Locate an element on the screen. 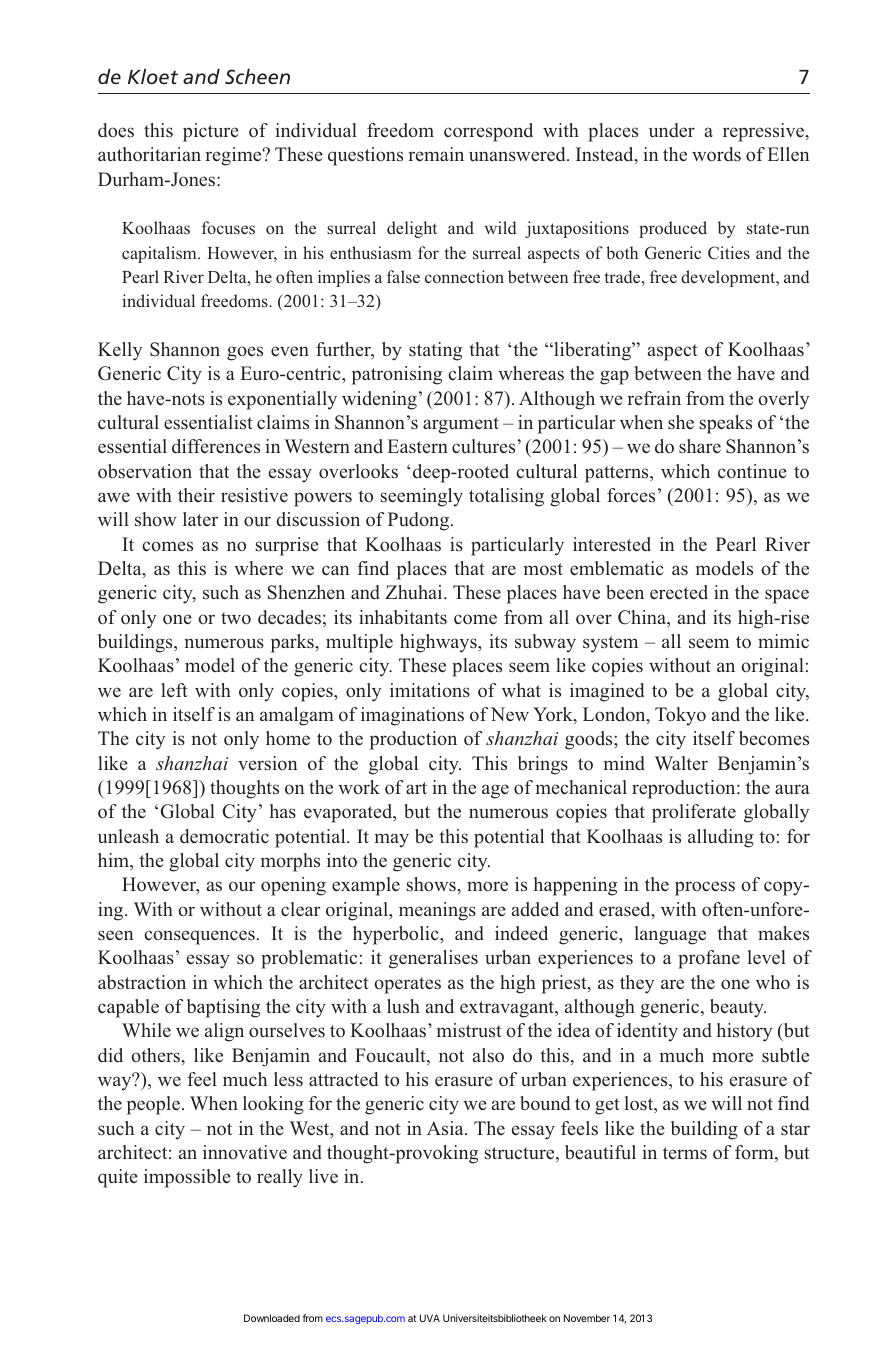  beauty is located at coordinates (738, 1008).
